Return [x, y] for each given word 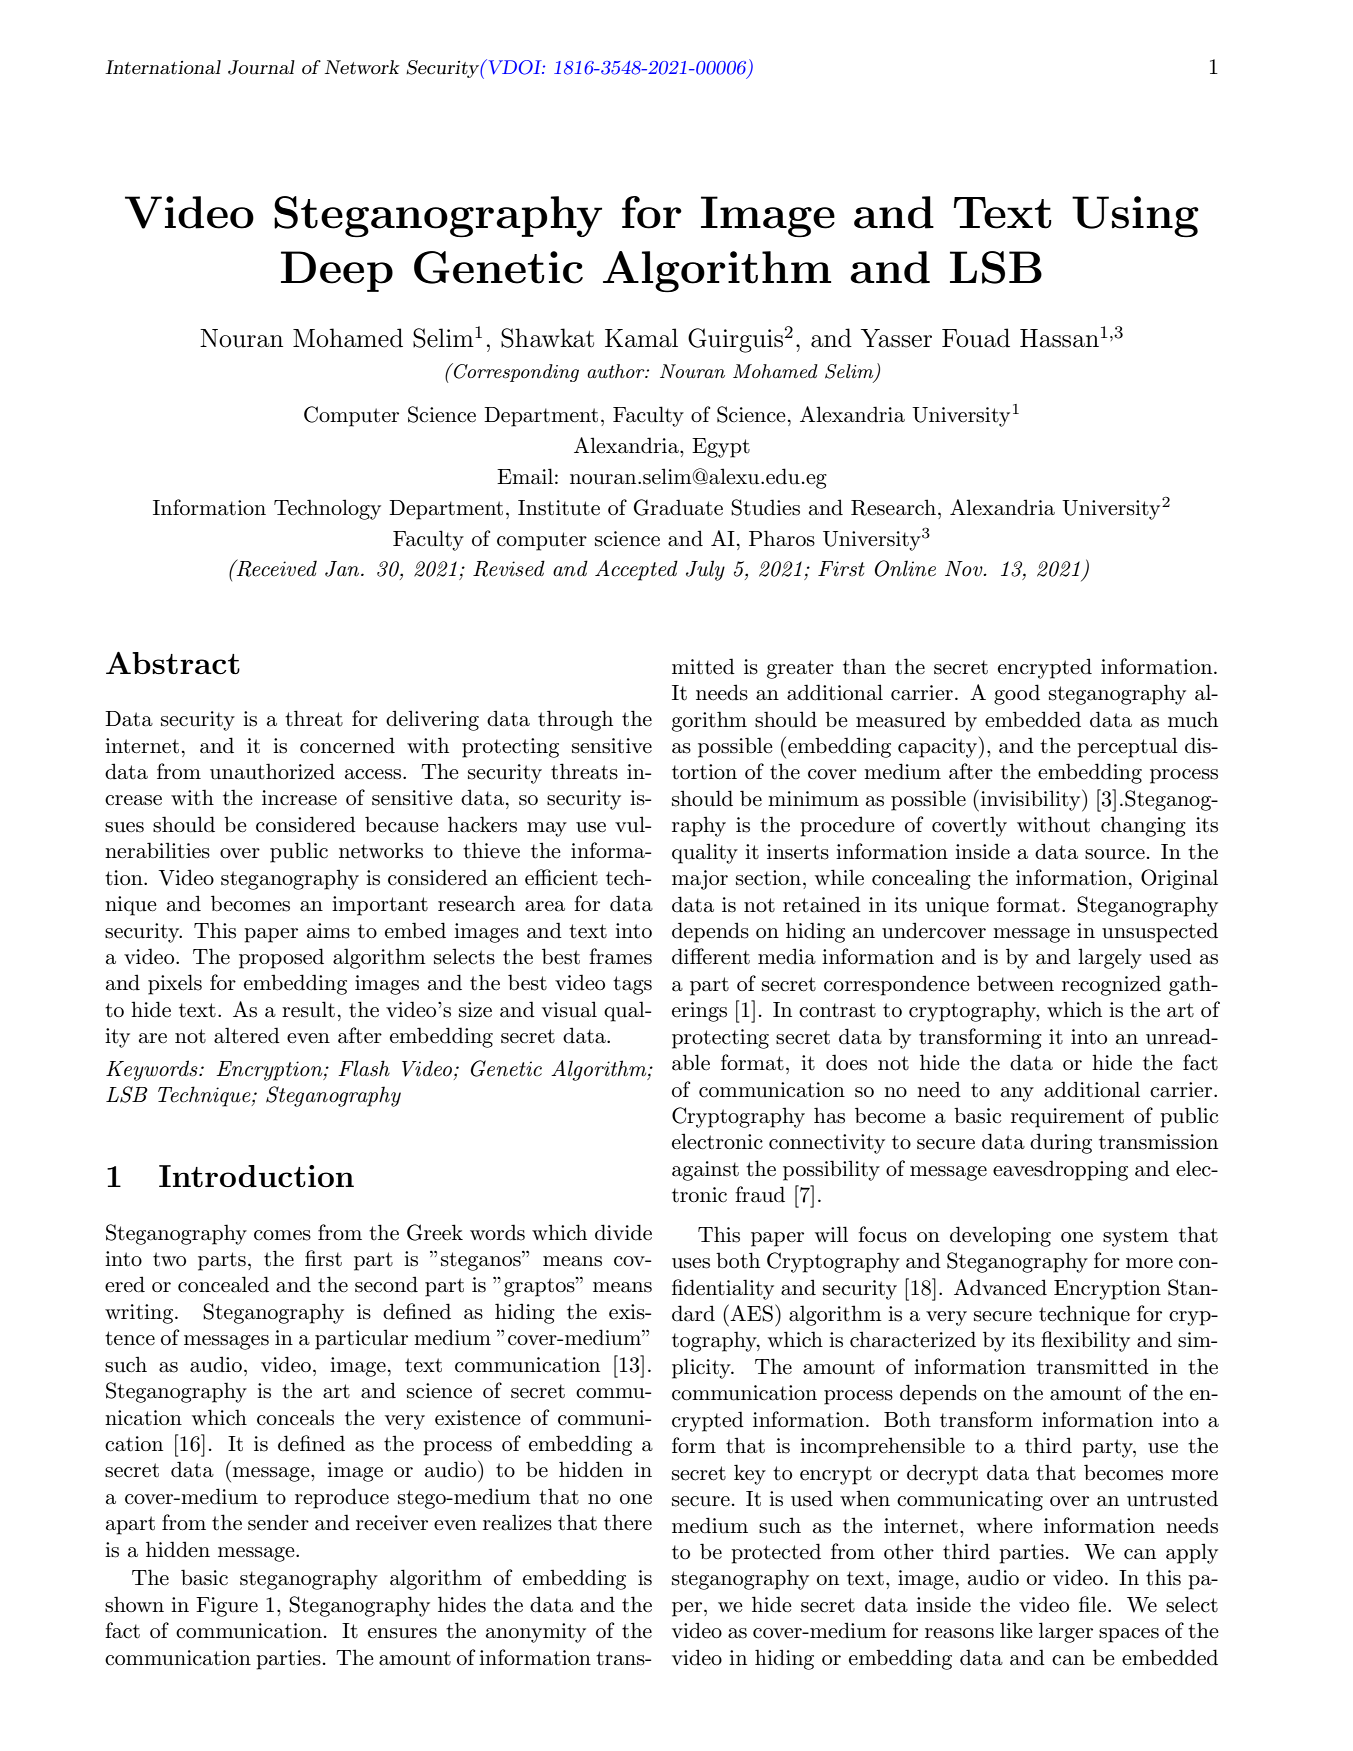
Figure [227, 1607]
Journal [261, 67]
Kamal [641, 338]
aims [328, 931]
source [1115, 854]
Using [1135, 216]
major [700, 880]
